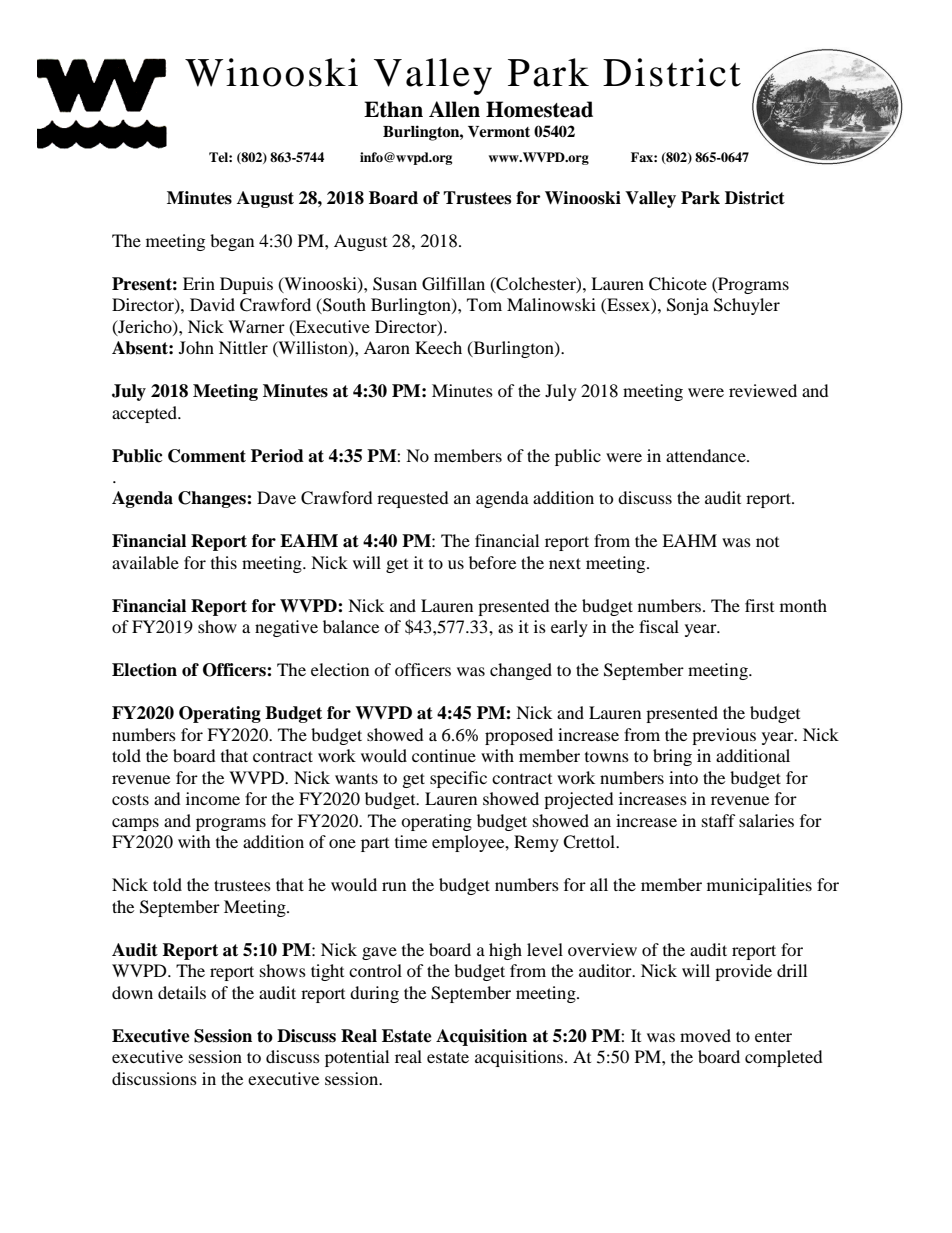  Describe the element at coordinates (499, 132) in the page. I see `Vermont` at that location.
